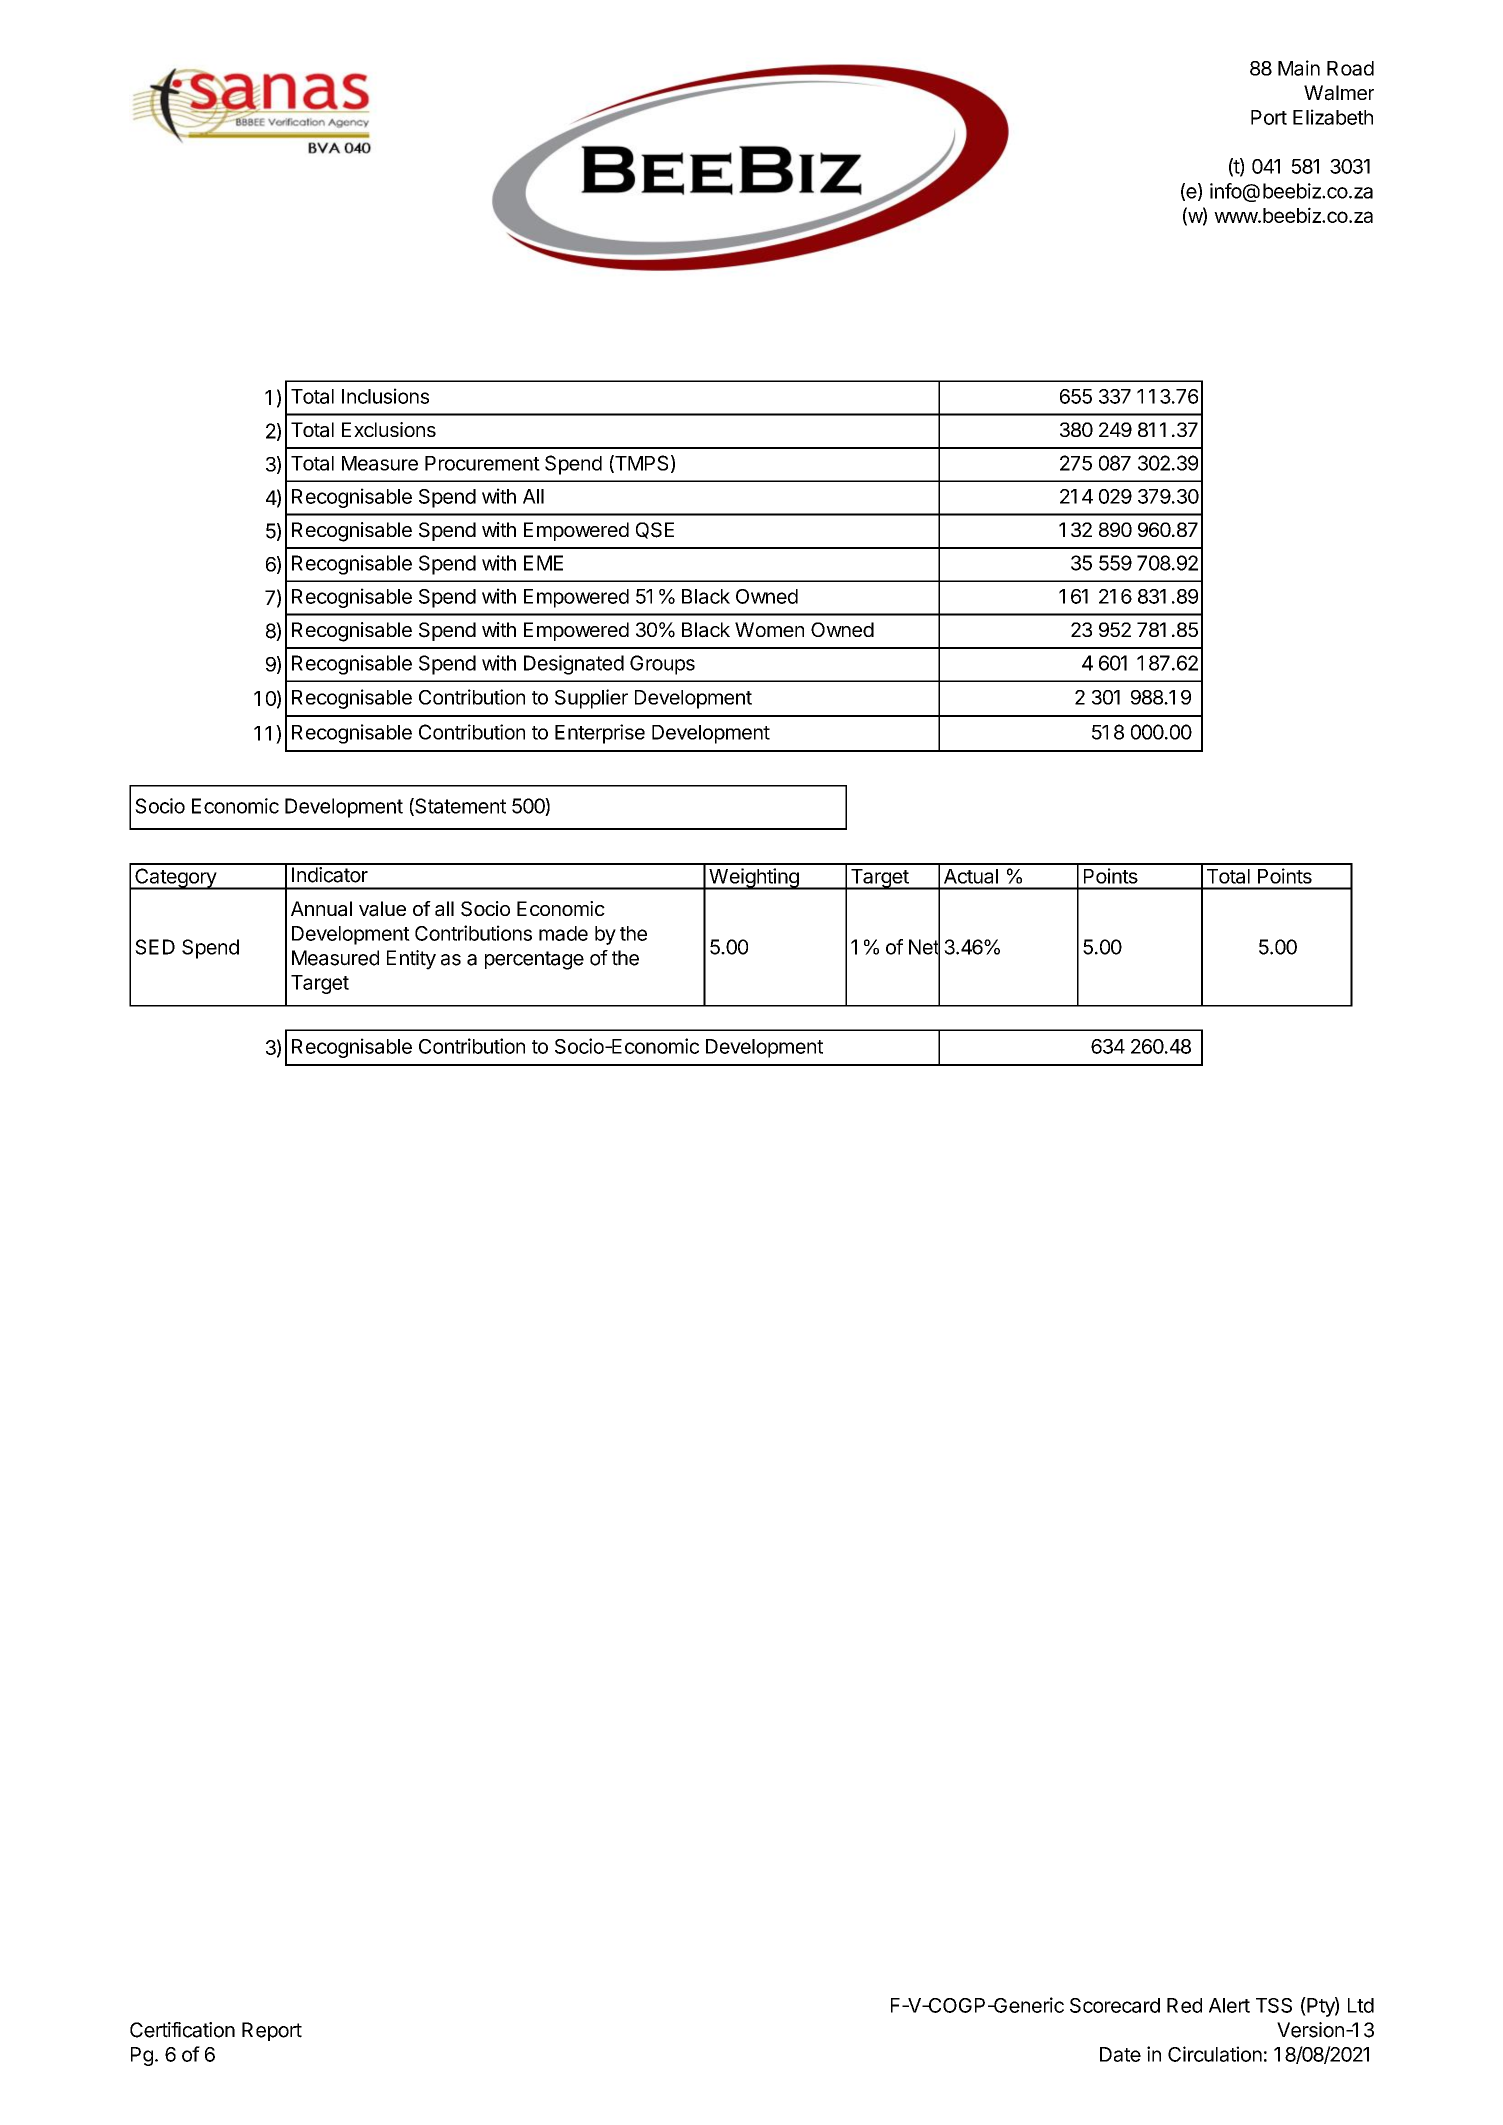 Image resolution: width=1503 pixels, height=2125 pixels. I want to click on Annual, so click(321, 909).
